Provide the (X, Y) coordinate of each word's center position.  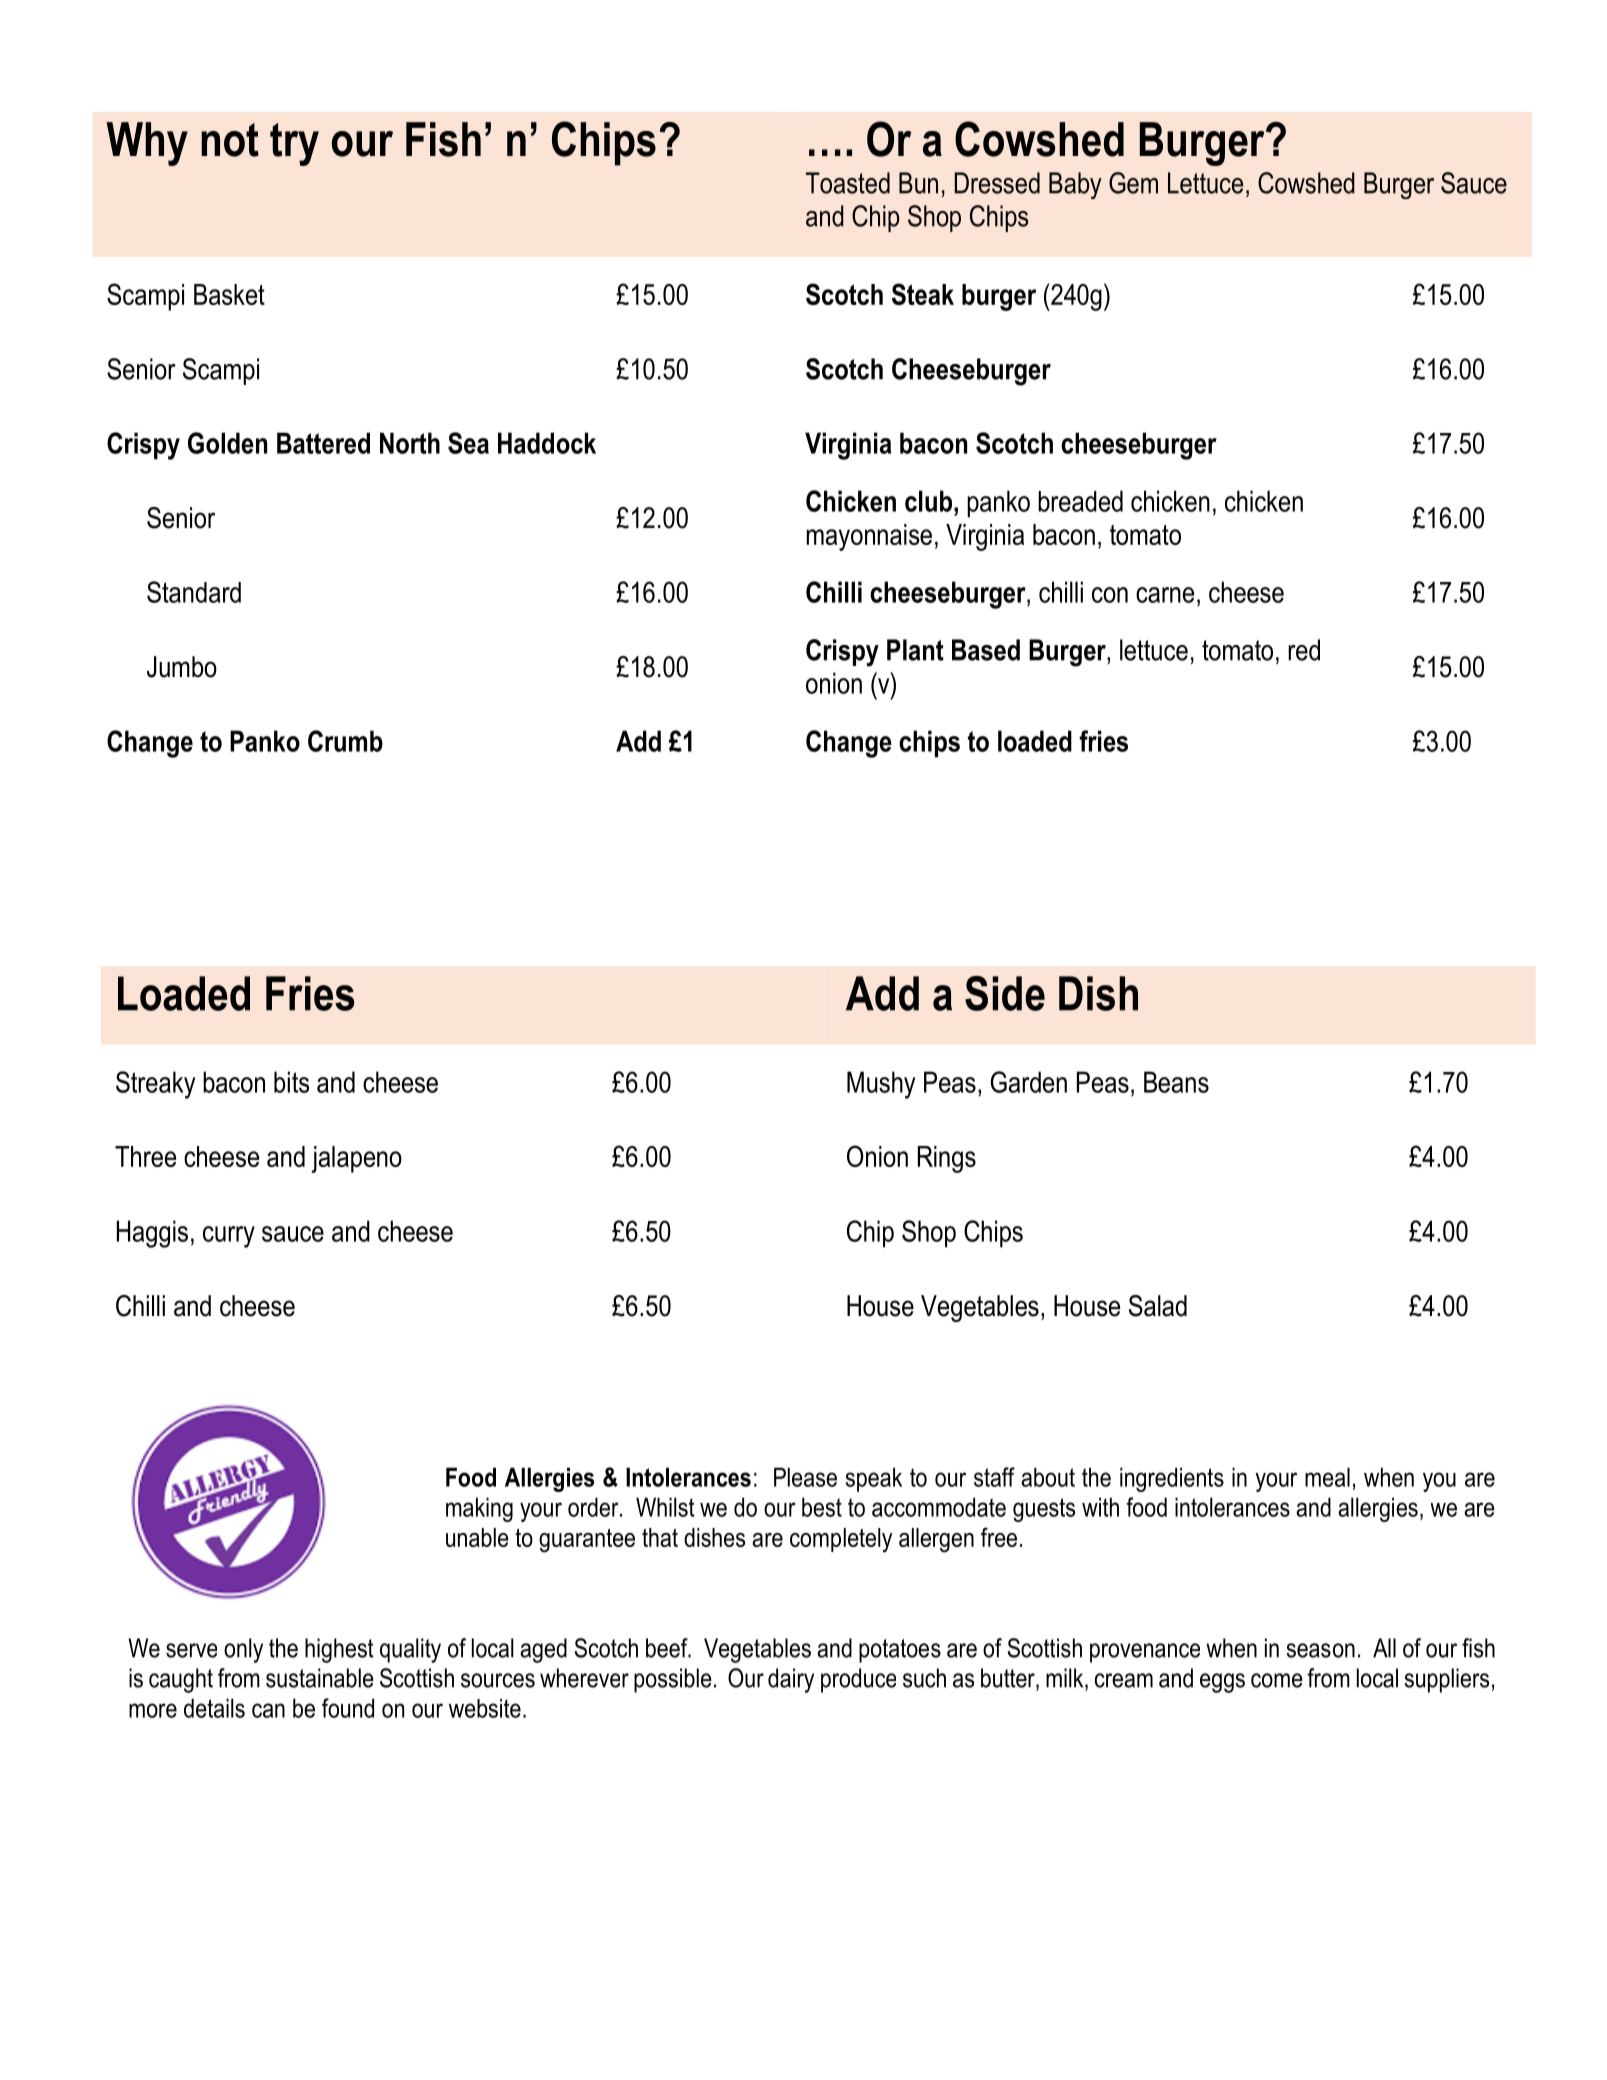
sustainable (320, 1678)
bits (291, 1082)
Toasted (848, 183)
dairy (791, 1680)
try (294, 144)
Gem (1133, 183)
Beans (1176, 1082)
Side (1005, 993)
